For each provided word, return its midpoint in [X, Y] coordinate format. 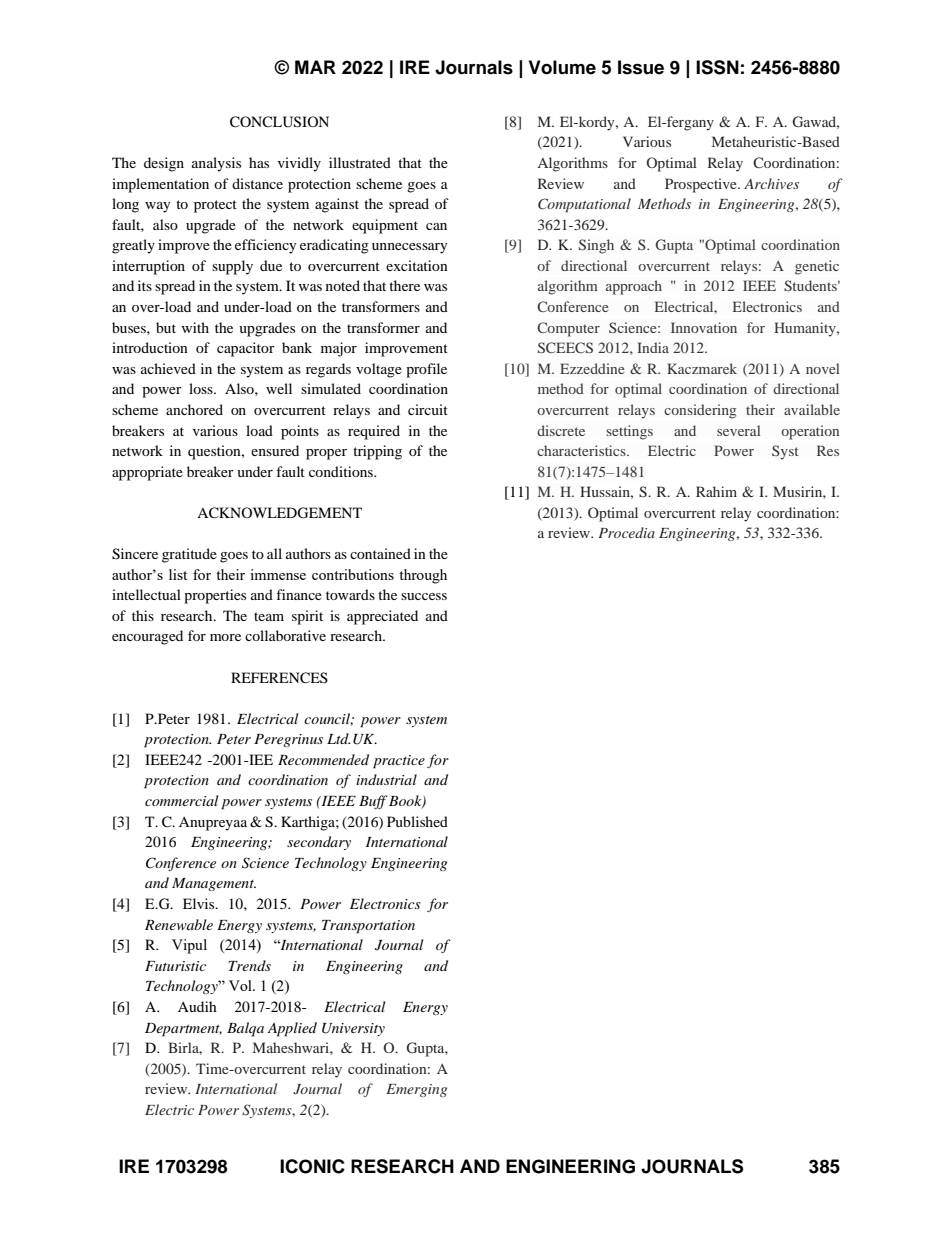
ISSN [717, 67]
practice [399, 762]
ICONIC [312, 1166]
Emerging [416, 1090]
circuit [428, 409]
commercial [182, 800]
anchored [194, 409]
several [739, 430]
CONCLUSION [279, 122]
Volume [562, 67]
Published [417, 821]
